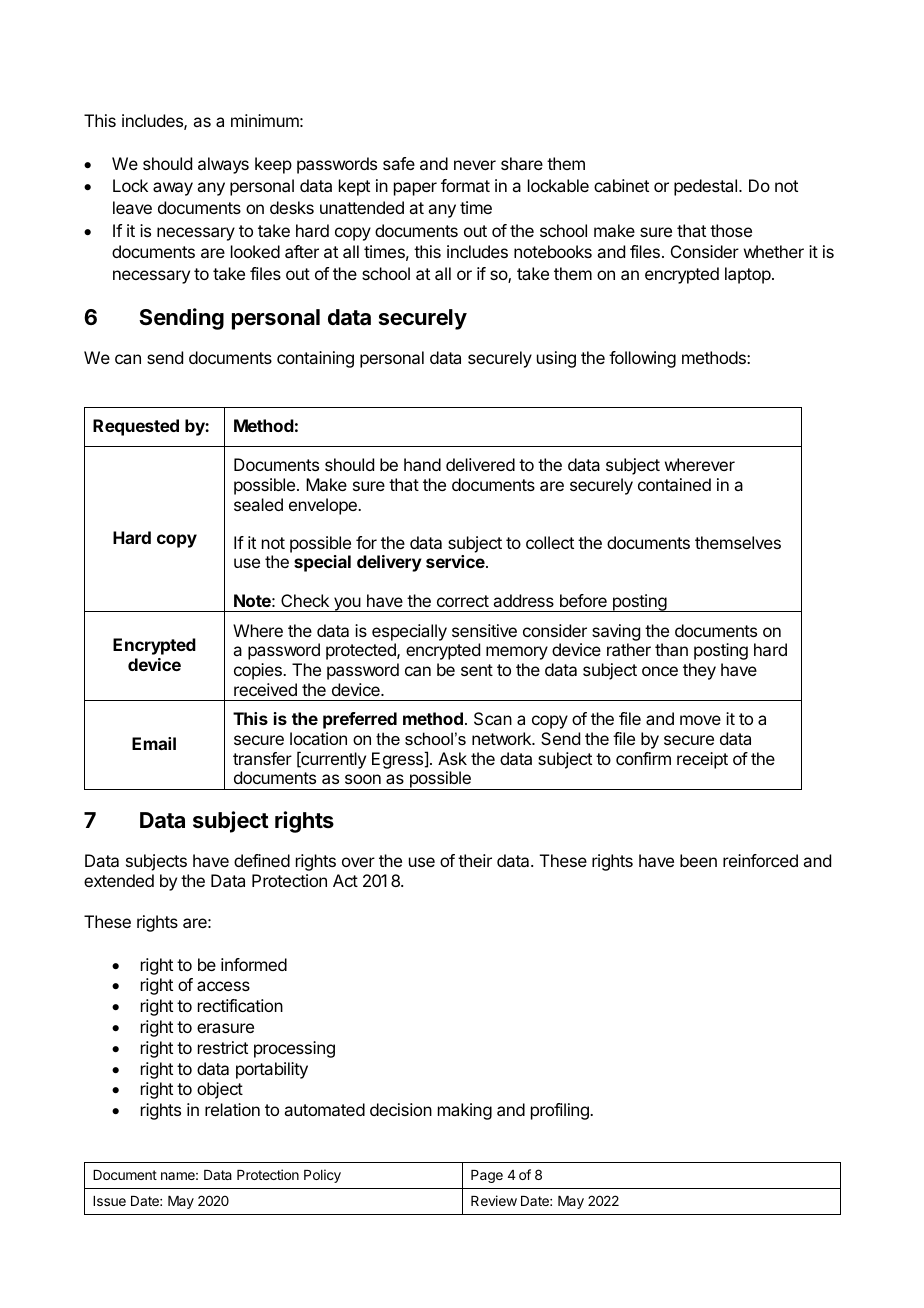  I want to click on informed, so click(254, 964).
